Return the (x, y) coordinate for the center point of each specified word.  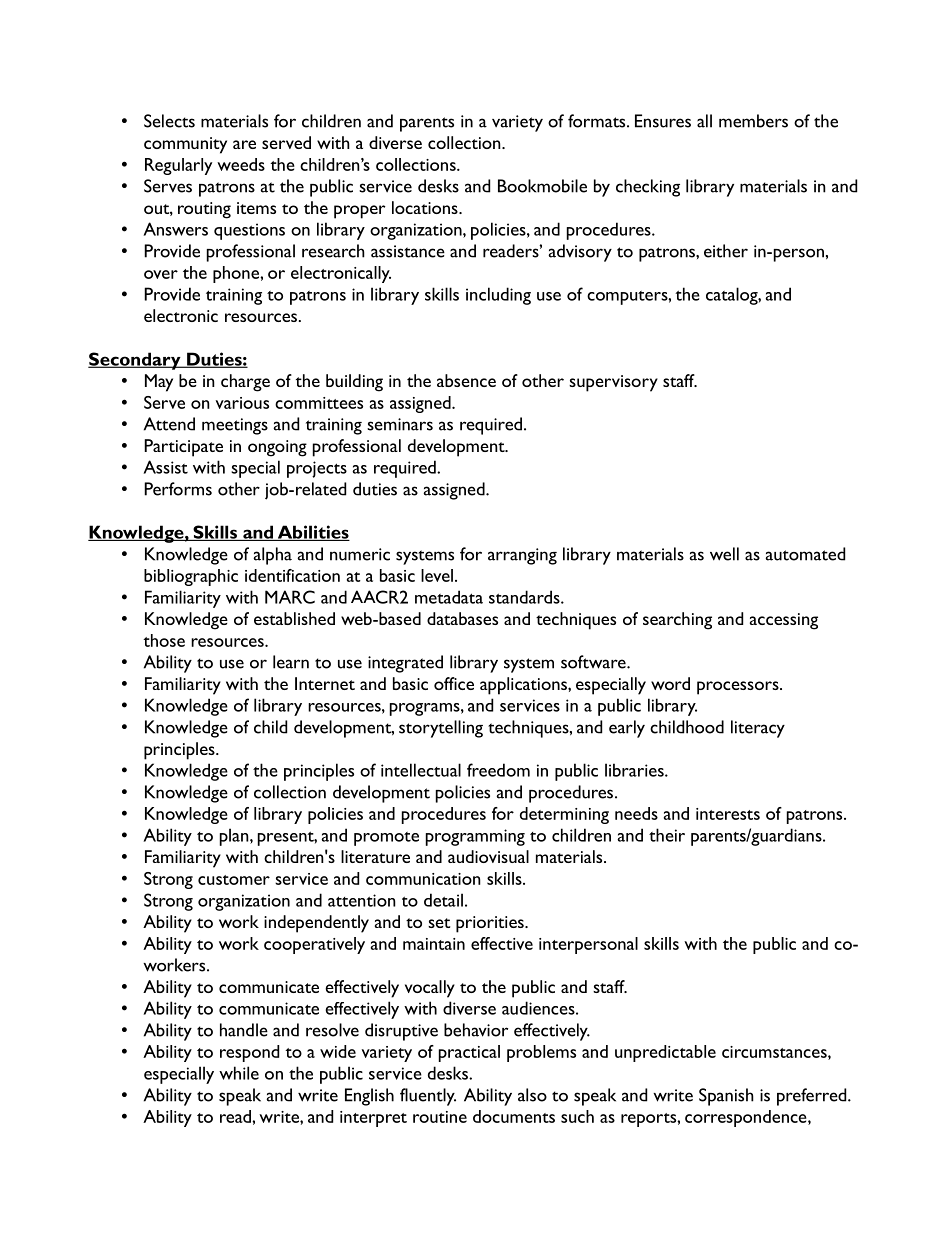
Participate (183, 448)
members (753, 121)
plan (235, 837)
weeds (241, 164)
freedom (498, 770)
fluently (428, 1097)
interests (728, 814)
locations (426, 207)
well (724, 554)
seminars (400, 424)
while (239, 1073)
